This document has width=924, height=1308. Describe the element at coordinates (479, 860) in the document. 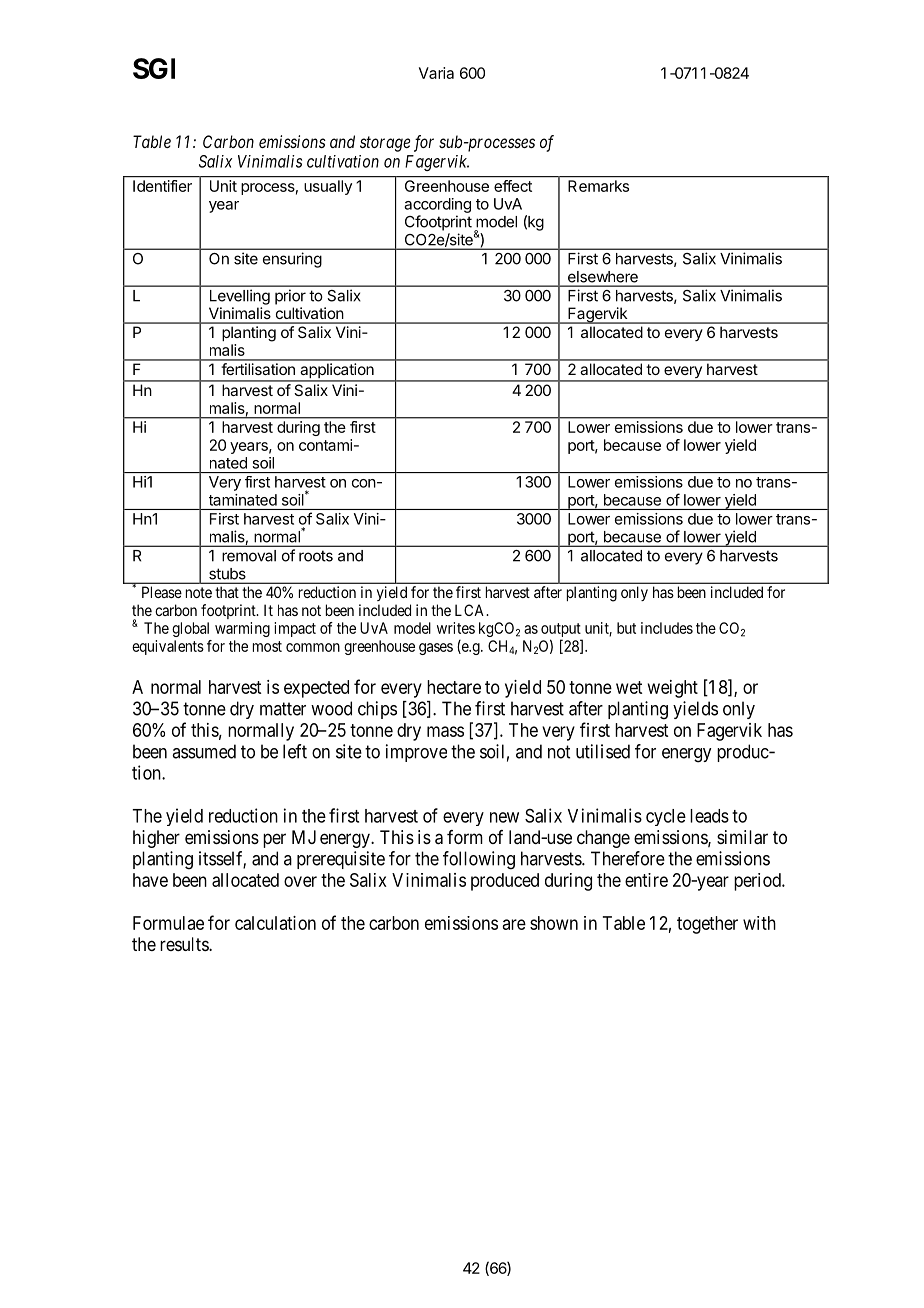

I see `following` at that location.
